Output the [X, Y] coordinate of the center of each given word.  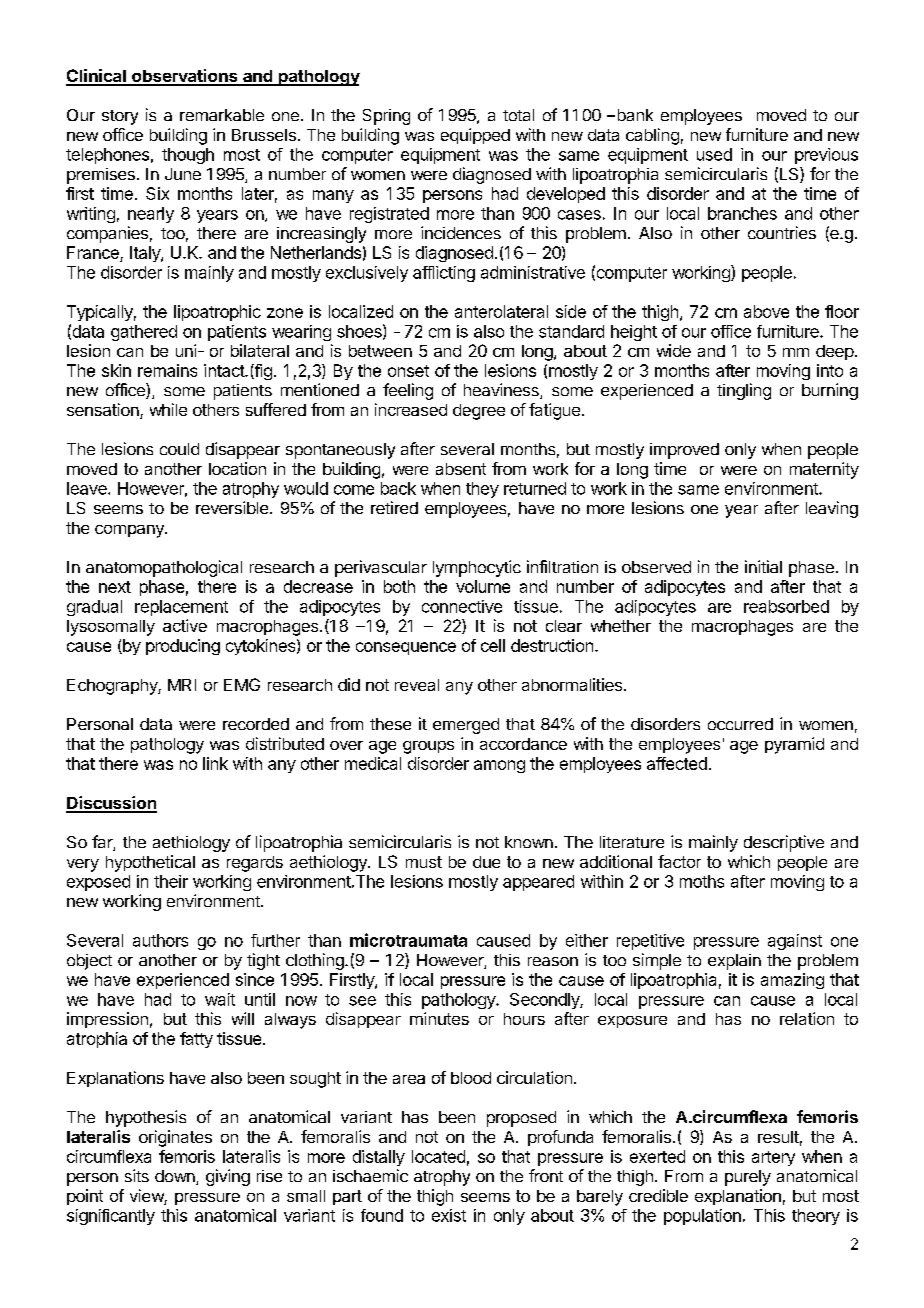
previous [826, 156]
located [438, 1156]
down [176, 1177]
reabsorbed [786, 606]
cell [493, 645]
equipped [475, 136]
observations [185, 77]
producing [183, 647]
